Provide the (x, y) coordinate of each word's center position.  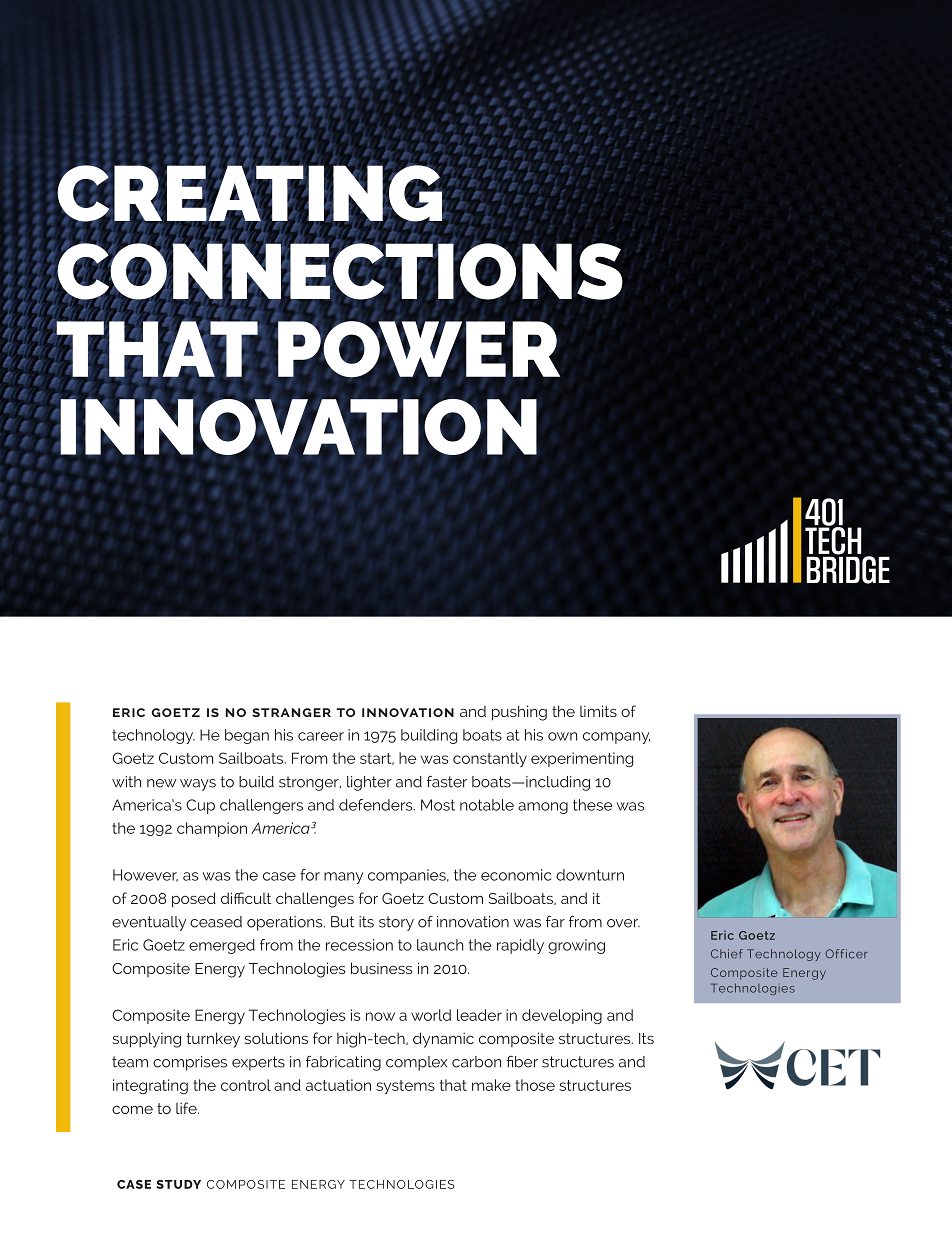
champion (212, 829)
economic (516, 875)
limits (598, 711)
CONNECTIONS (338, 271)
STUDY (178, 1184)
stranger (291, 712)
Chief (727, 954)
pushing (519, 713)
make (491, 1085)
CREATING (250, 194)
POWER (418, 348)
